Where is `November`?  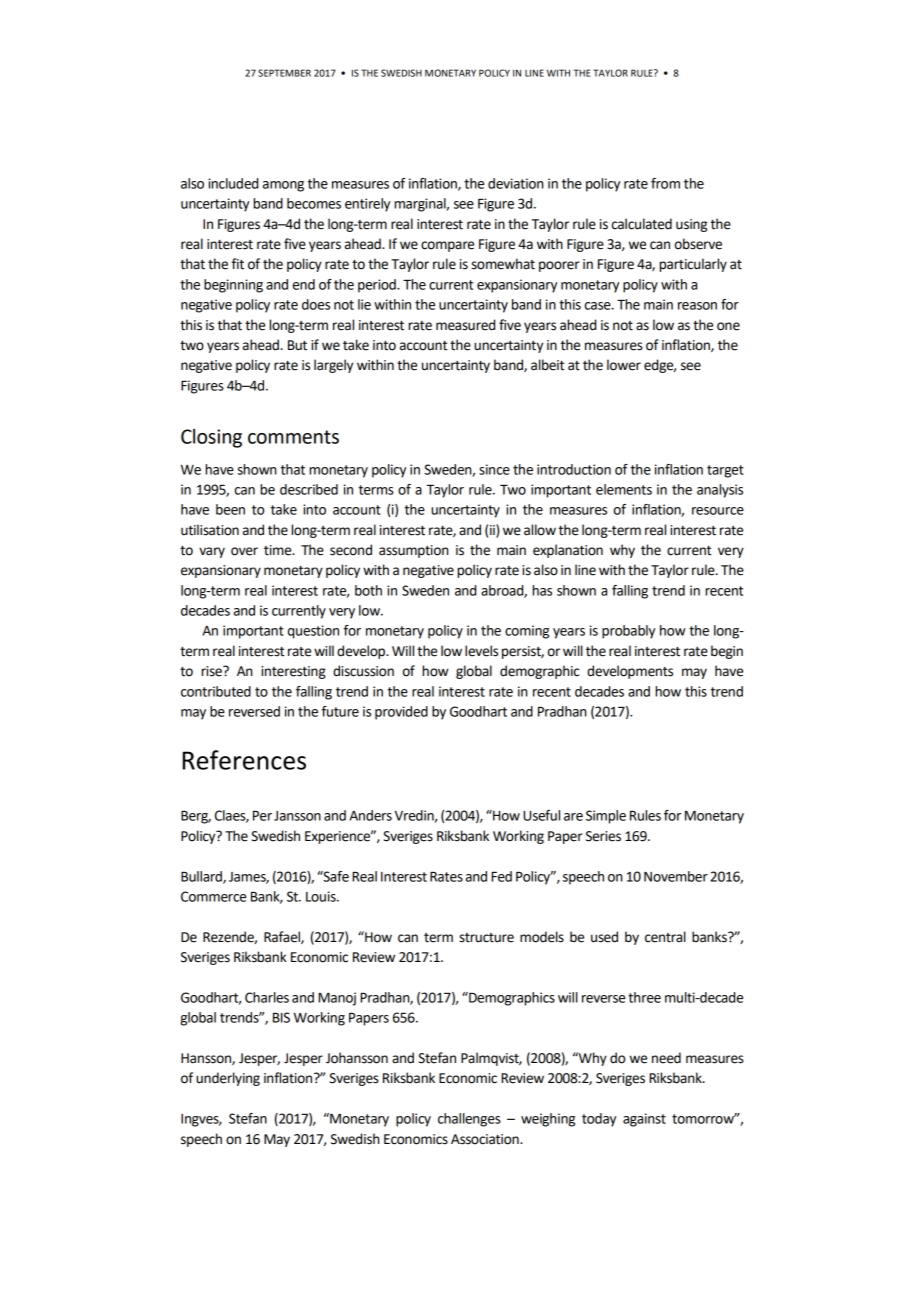
November is located at coordinates (676, 876).
